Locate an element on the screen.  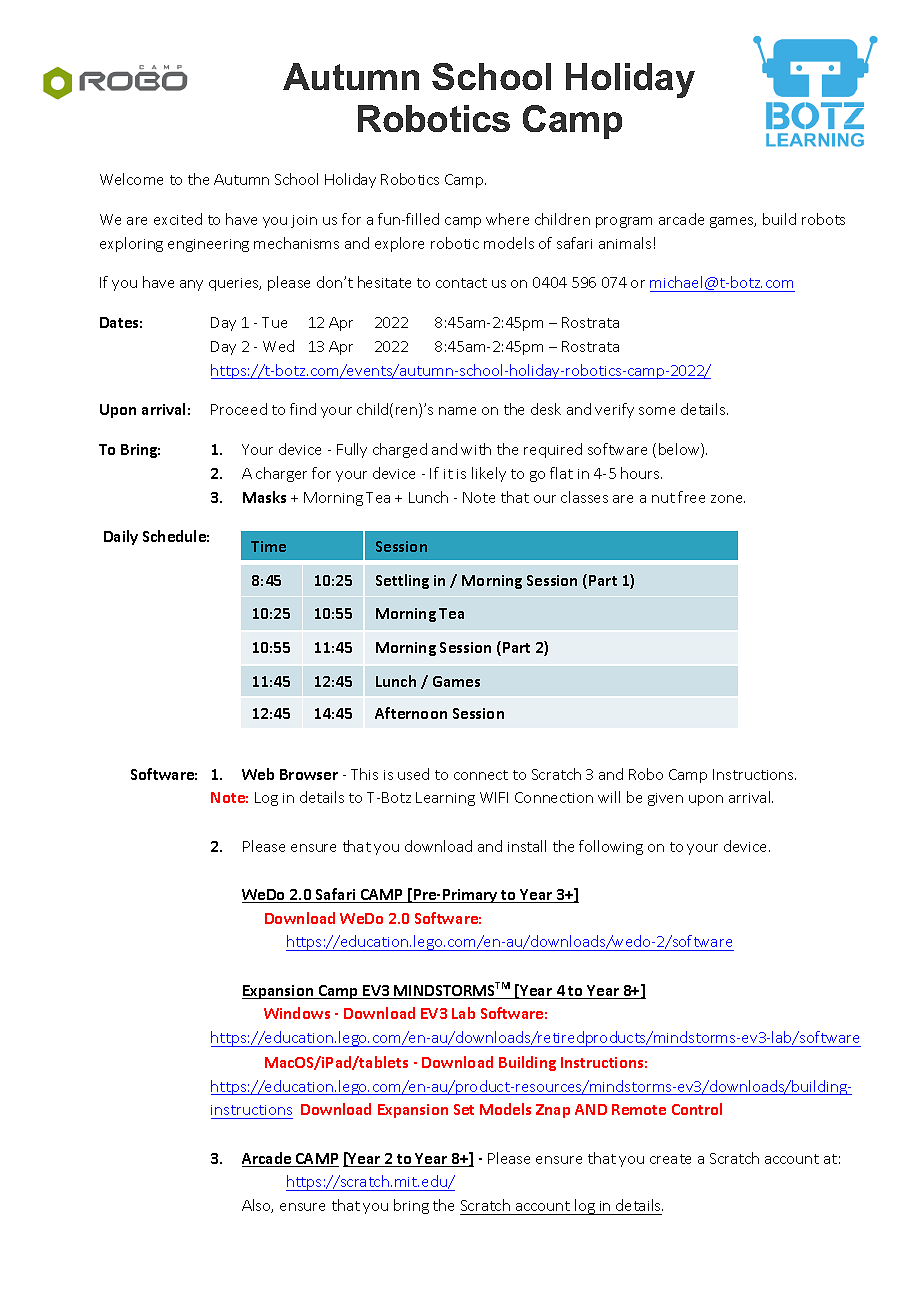
create is located at coordinates (670, 1159).
